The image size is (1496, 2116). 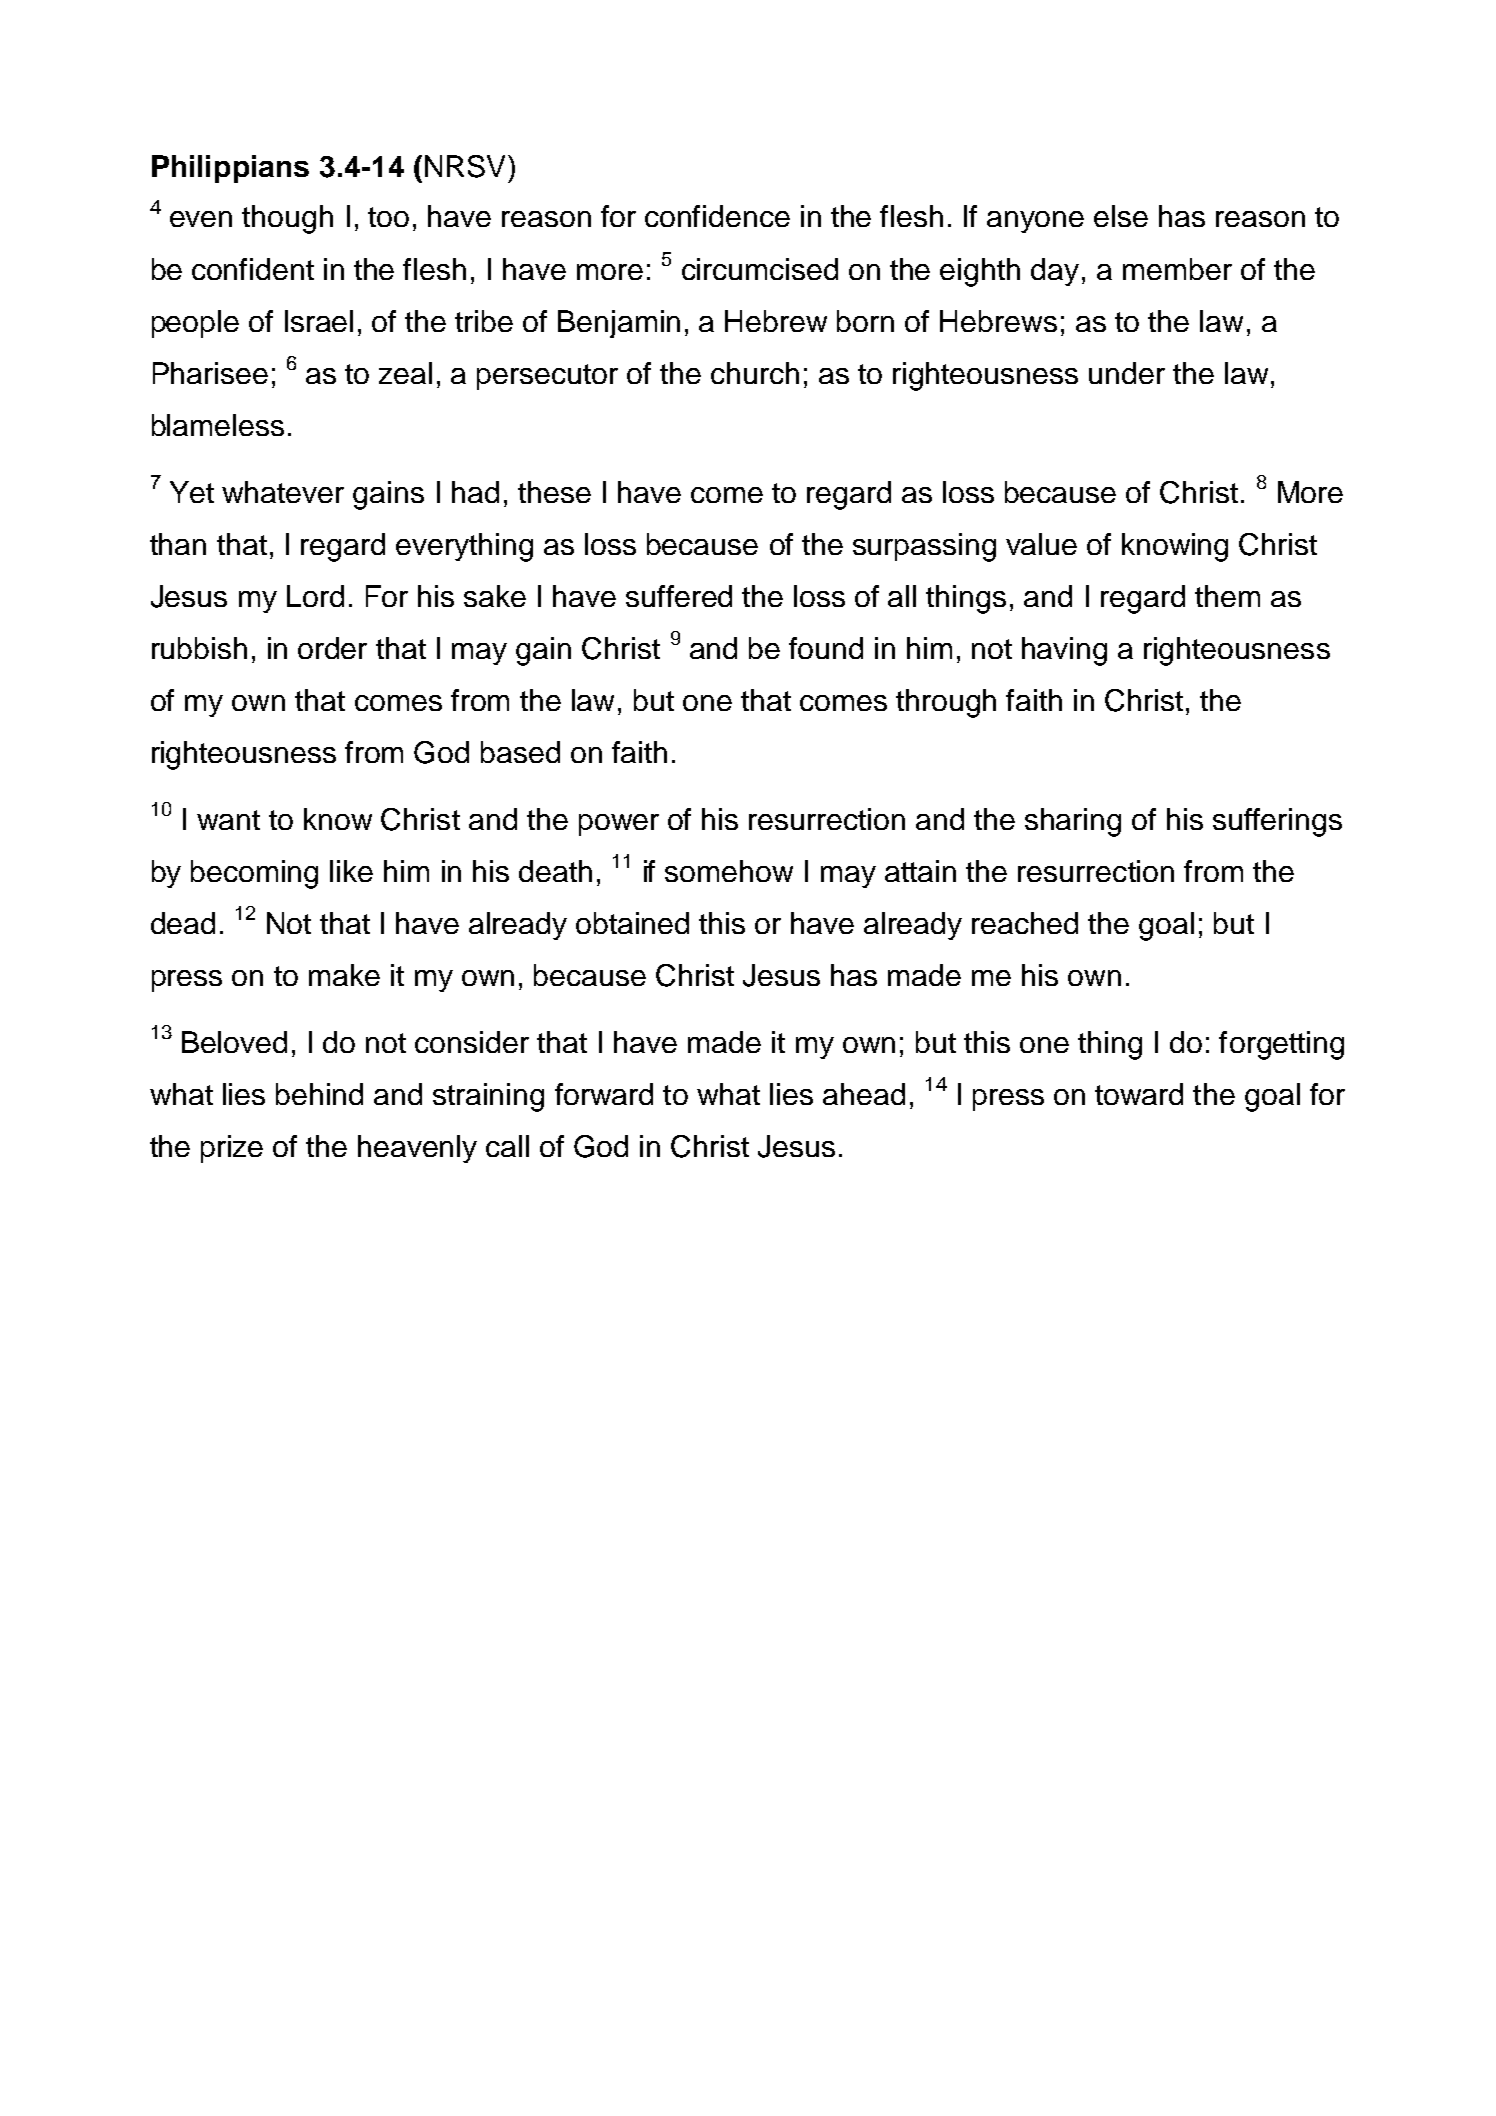 What do you see at coordinates (287, 219) in the page?
I see `though` at bounding box center [287, 219].
